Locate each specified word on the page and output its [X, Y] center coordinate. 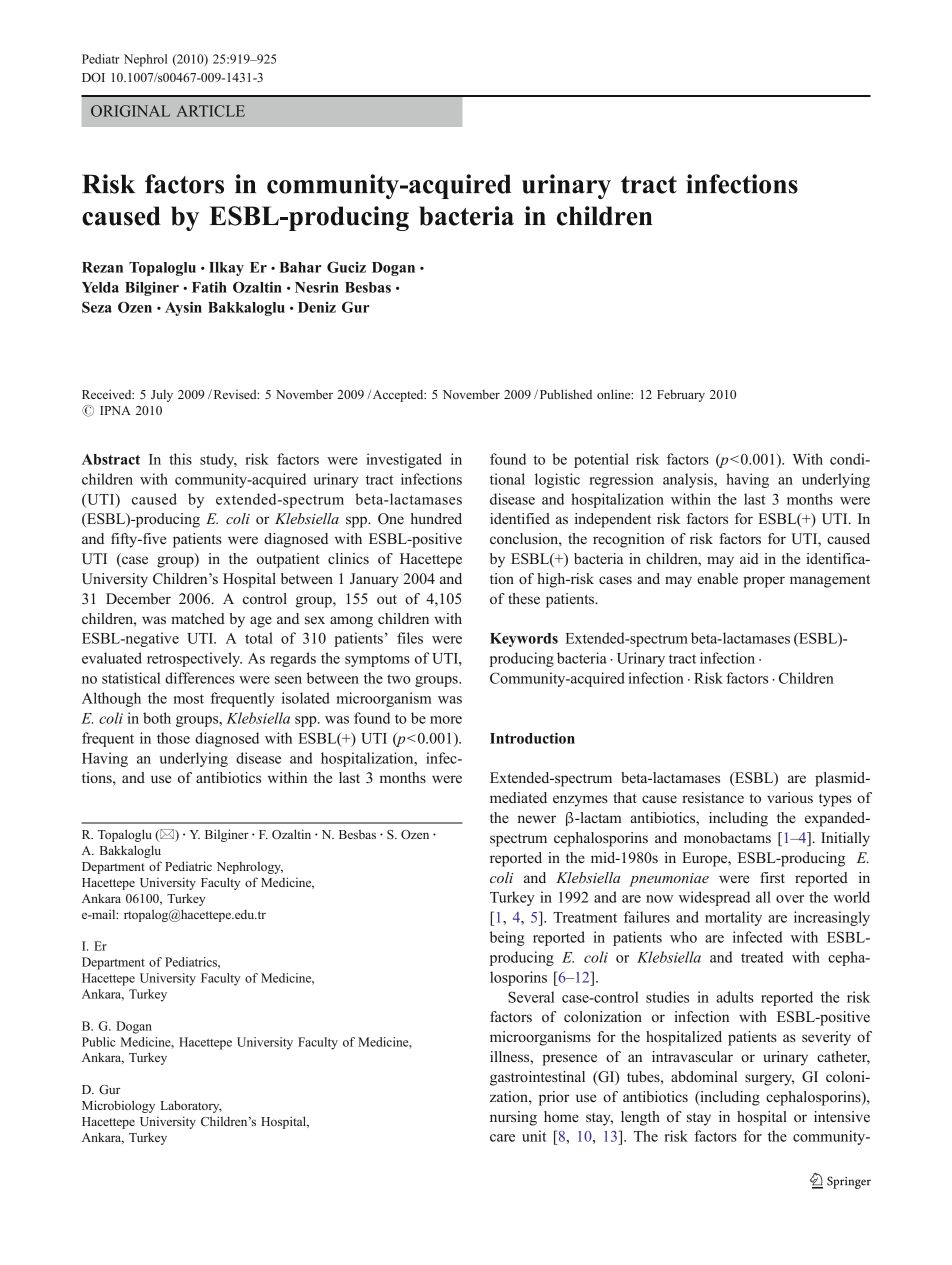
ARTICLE [210, 111]
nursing [513, 1118]
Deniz [317, 307]
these [524, 598]
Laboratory [191, 1106]
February [681, 395]
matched [198, 618]
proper [764, 582]
